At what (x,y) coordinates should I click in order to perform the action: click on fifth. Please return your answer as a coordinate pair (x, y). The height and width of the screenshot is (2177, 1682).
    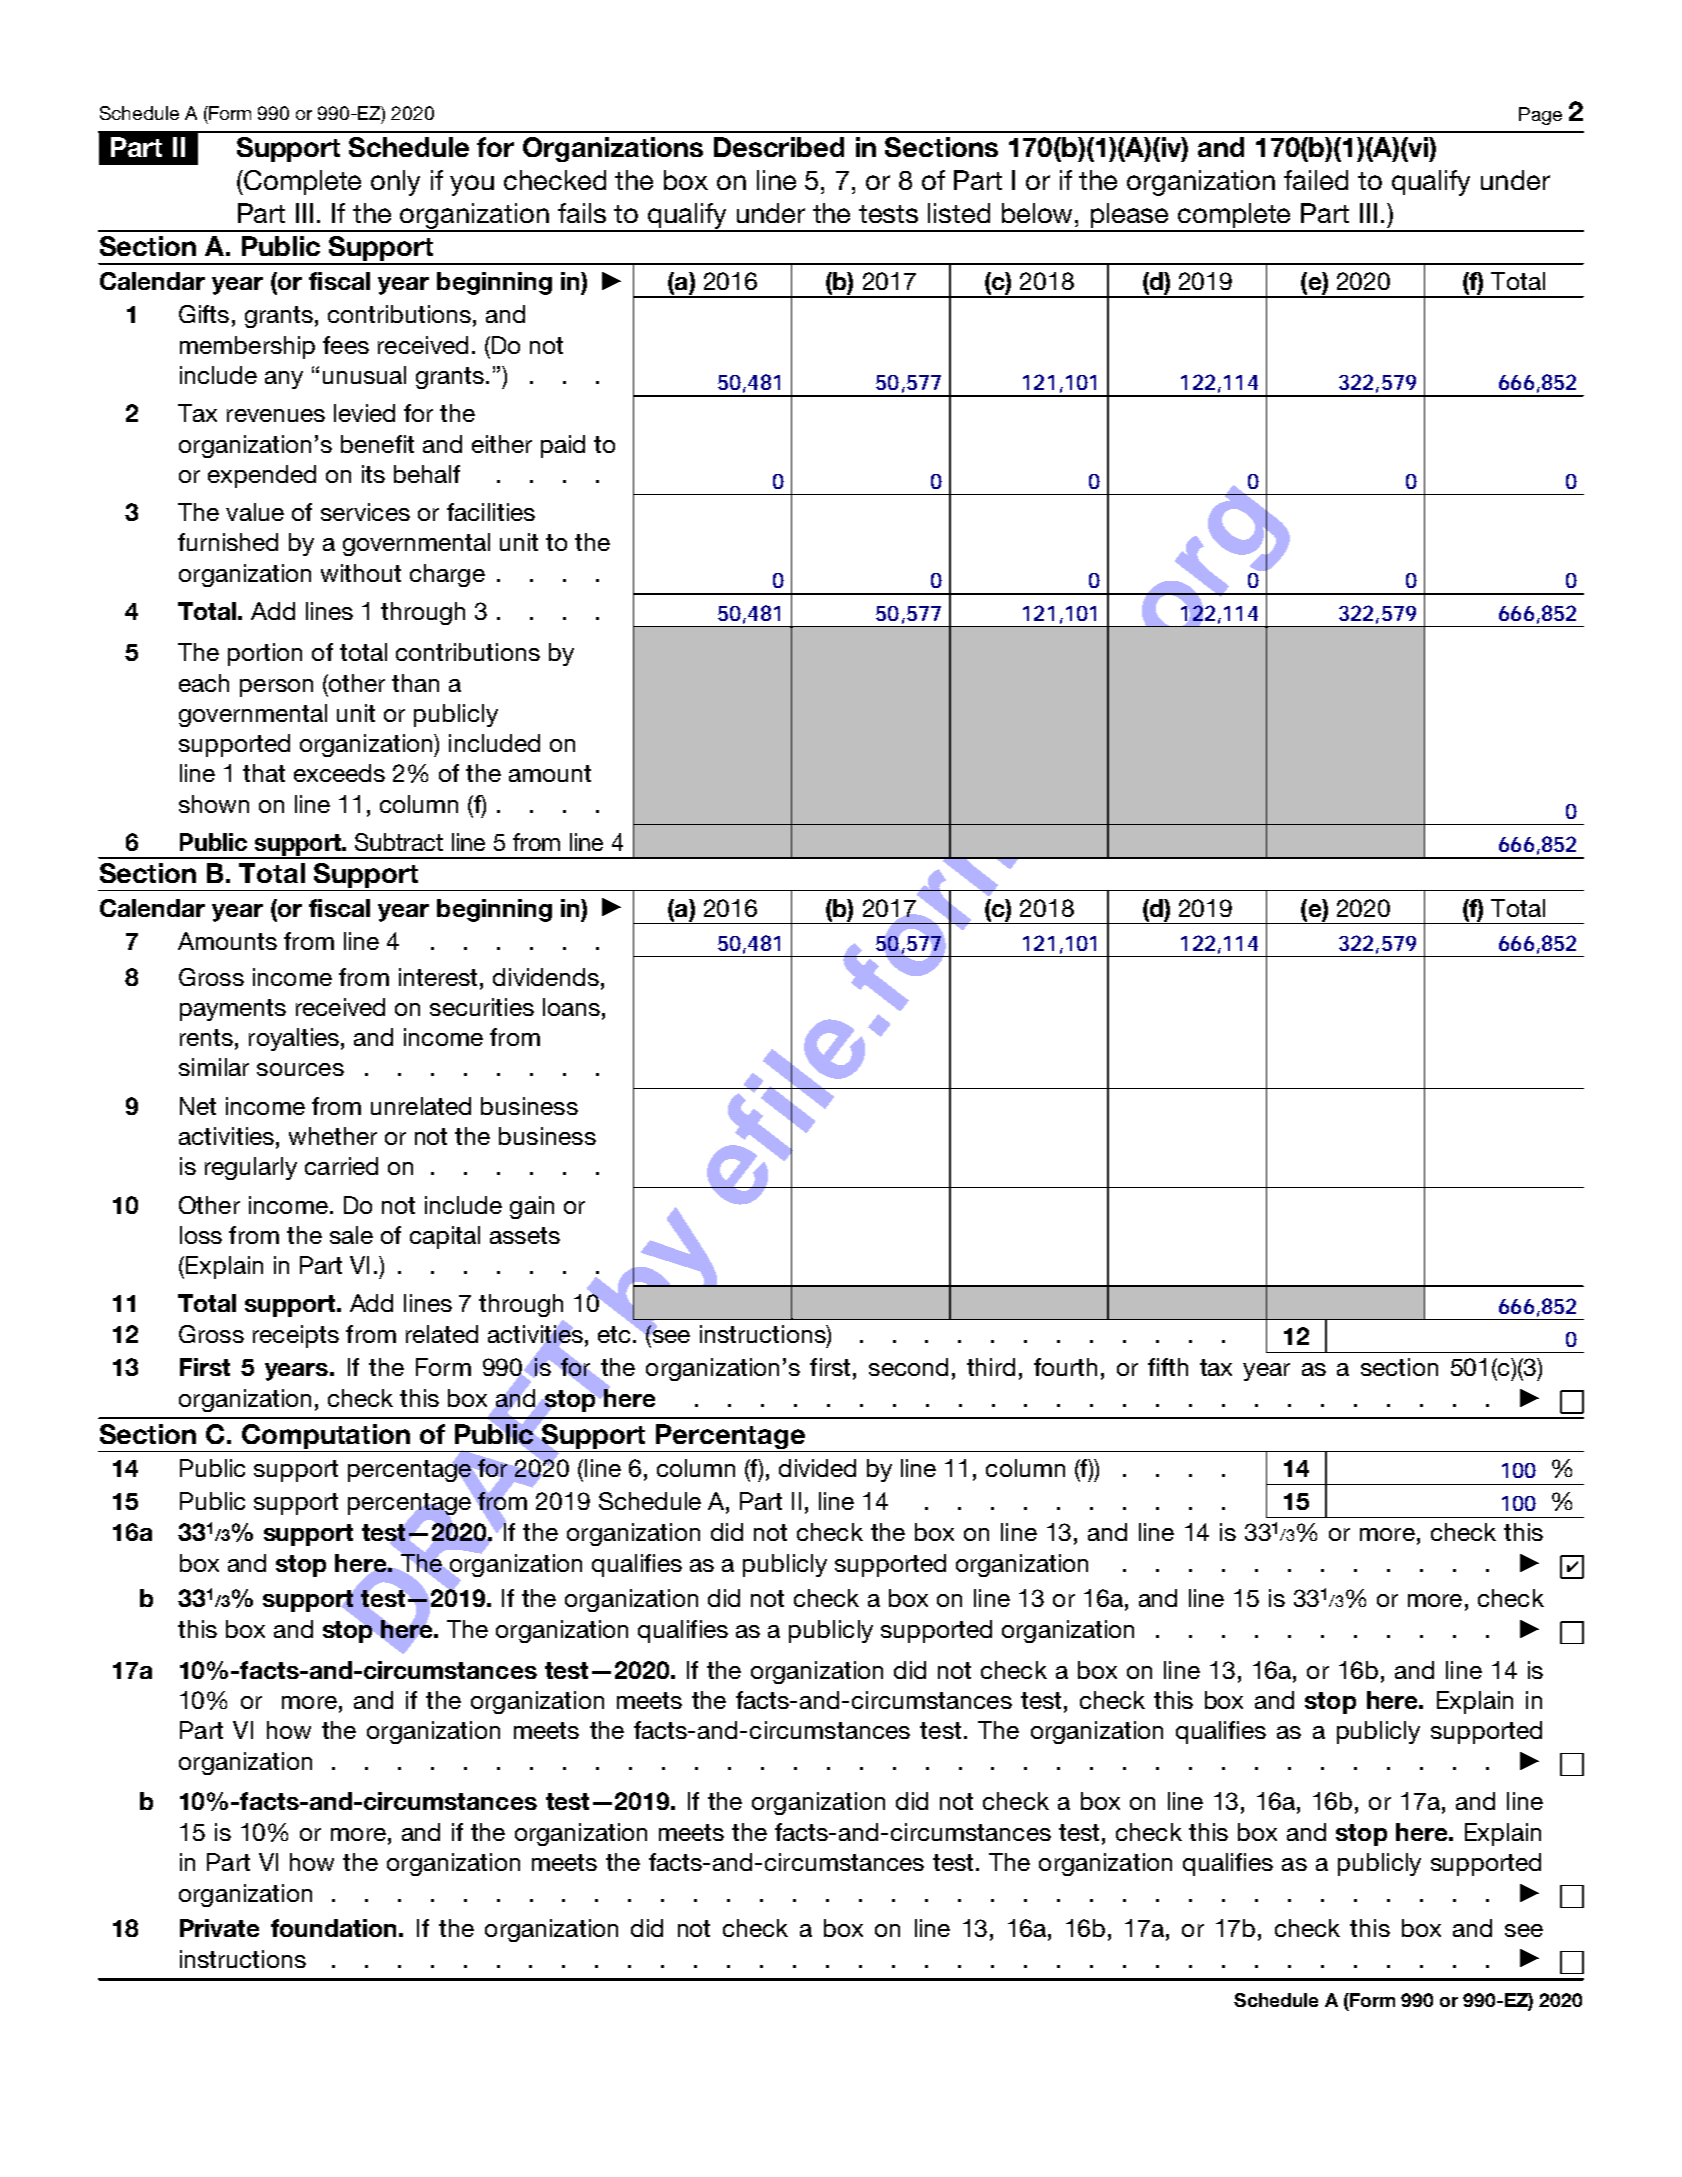
    Looking at the image, I should click on (1168, 1367).
